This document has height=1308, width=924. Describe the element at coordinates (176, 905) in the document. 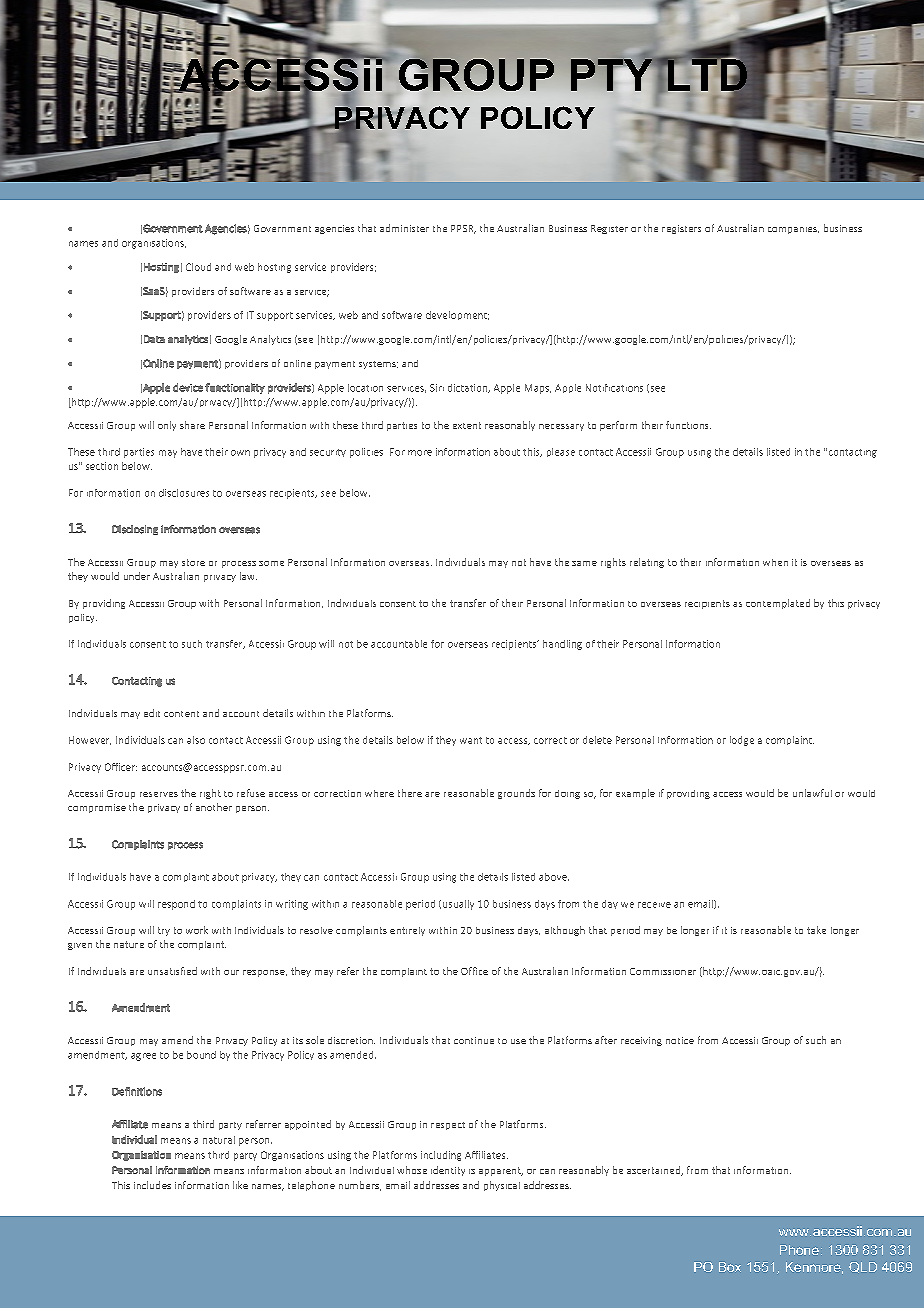

I see `respond` at that location.
